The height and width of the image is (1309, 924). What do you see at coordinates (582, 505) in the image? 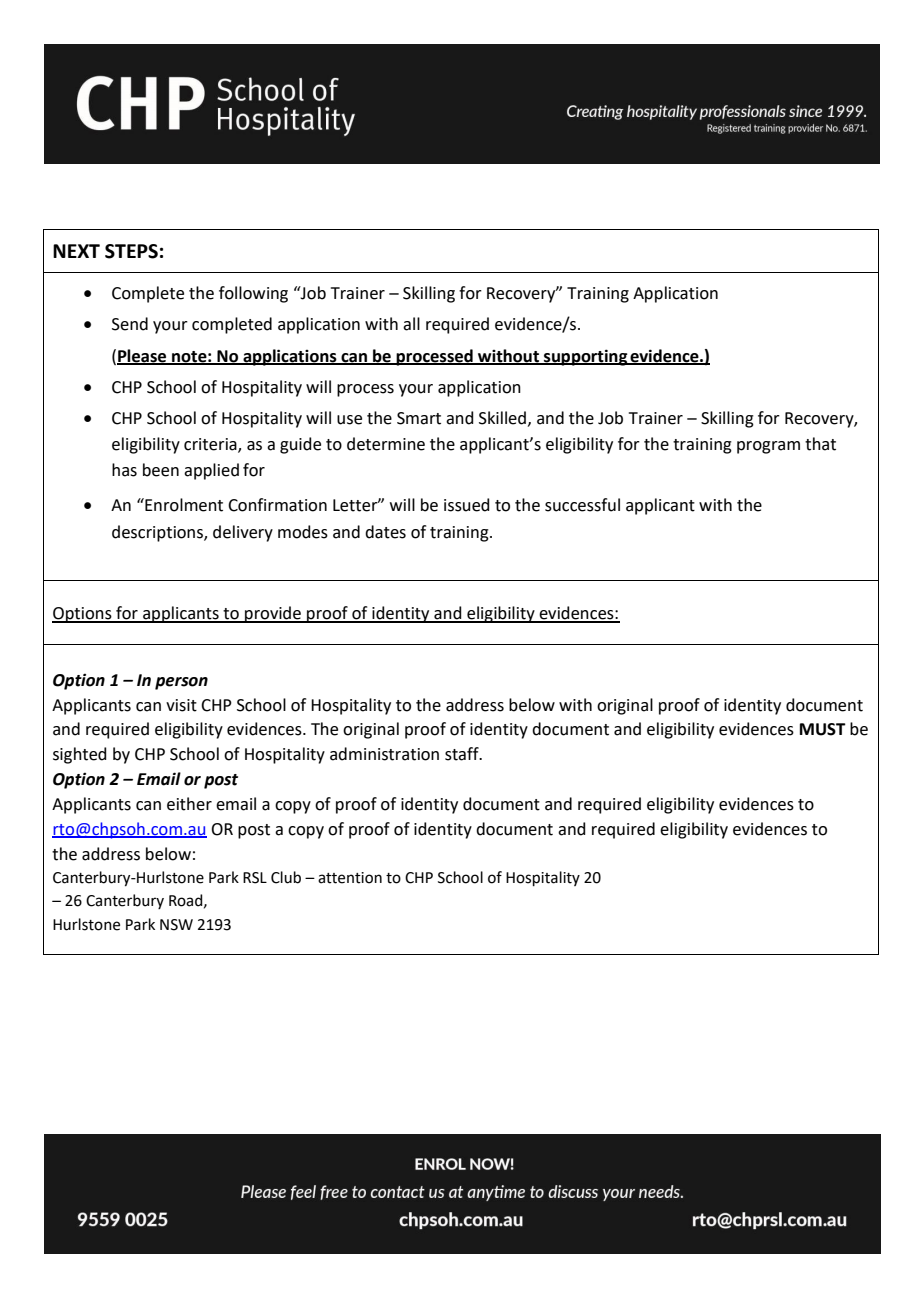
I see `successful` at bounding box center [582, 505].
